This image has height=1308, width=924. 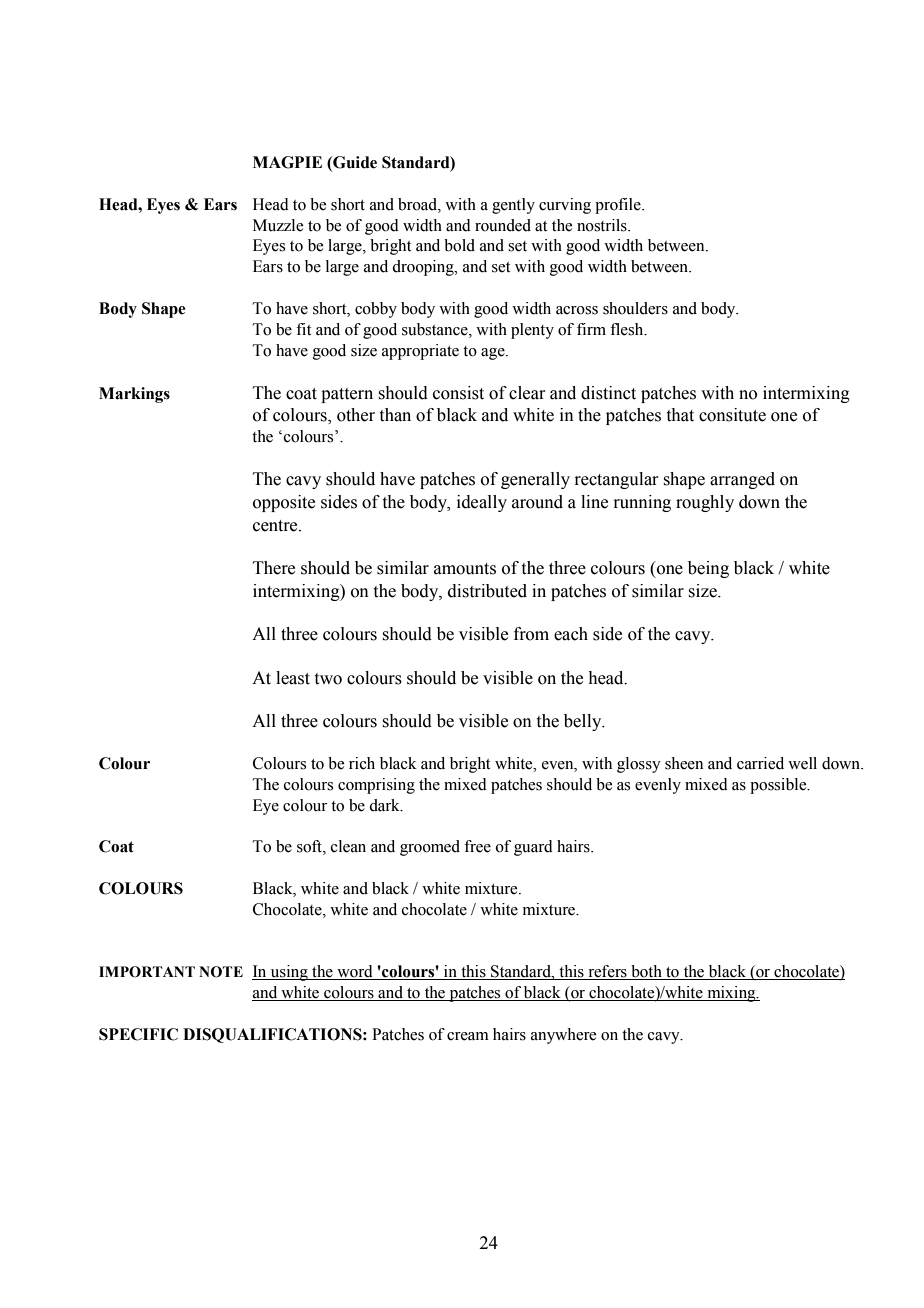 What do you see at coordinates (221, 972) in the image?
I see `NOTE` at bounding box center [221, 972].
